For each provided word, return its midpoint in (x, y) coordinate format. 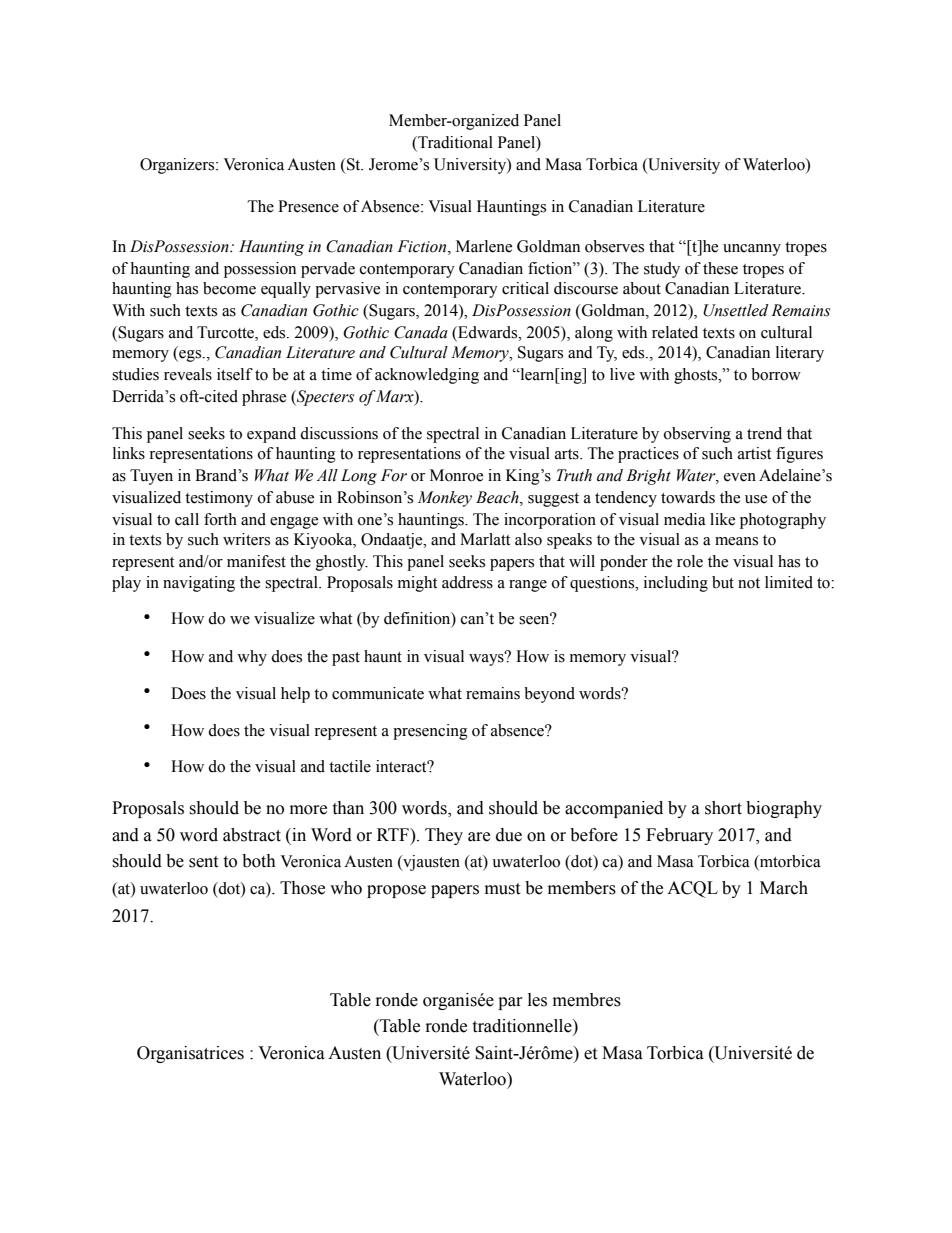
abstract (252, 835)
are (479, 837)
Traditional (454, 143)
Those (302, 888)
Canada (421, 332)
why (252, 658)
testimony (219, 499)
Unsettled (736, 310)
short (723, 808)
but (723, 582)
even (740, 477)
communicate (378, 693)
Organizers (178, 166)
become (229, 288)
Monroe (456, 475)
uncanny (752, 250)
